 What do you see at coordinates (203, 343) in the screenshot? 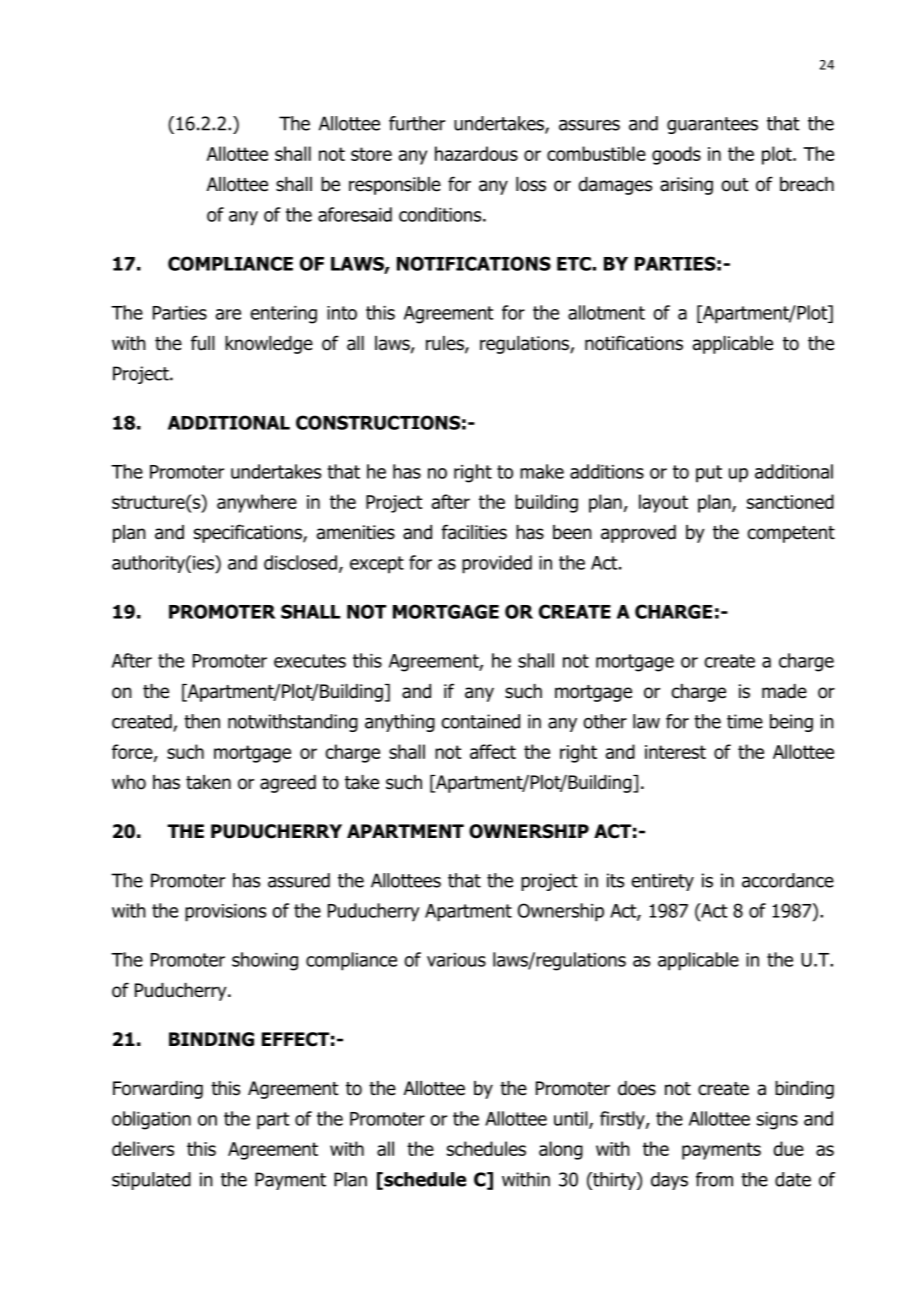
I see `full` at bounding box center [203, 343].
